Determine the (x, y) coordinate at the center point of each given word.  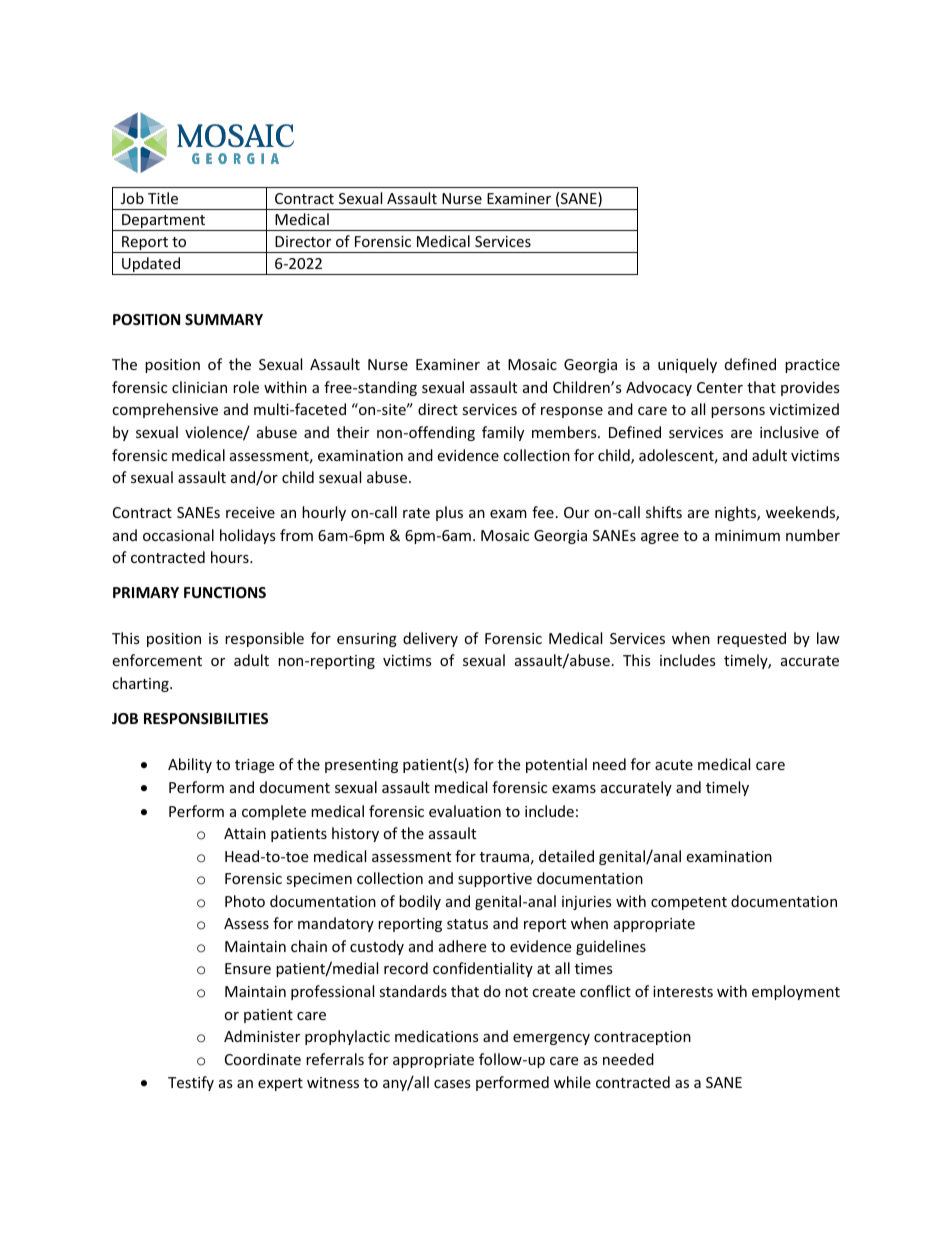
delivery (430, 639)
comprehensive (165, 410)
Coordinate (263, 1059)
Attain (245, 833)
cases (452, 1084)
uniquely (687, 365)
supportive (495, 880)
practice (812, 366)
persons (738, 412)
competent (689, 903)
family (503, 433)
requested (751, 639)
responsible (264, 639)
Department (164, 222)
